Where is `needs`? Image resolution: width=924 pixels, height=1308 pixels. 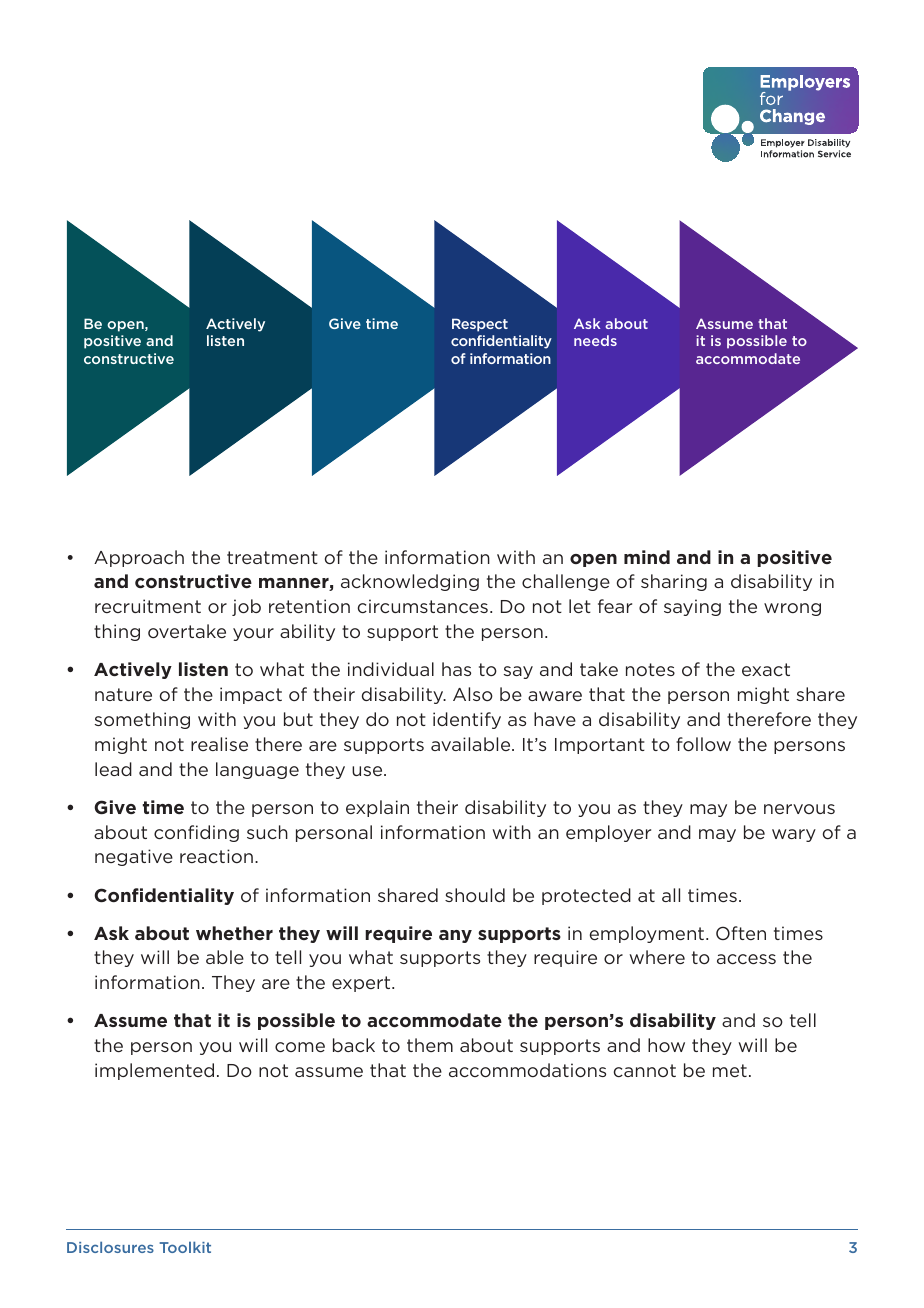 needs is located at coordinates (595, 340).
